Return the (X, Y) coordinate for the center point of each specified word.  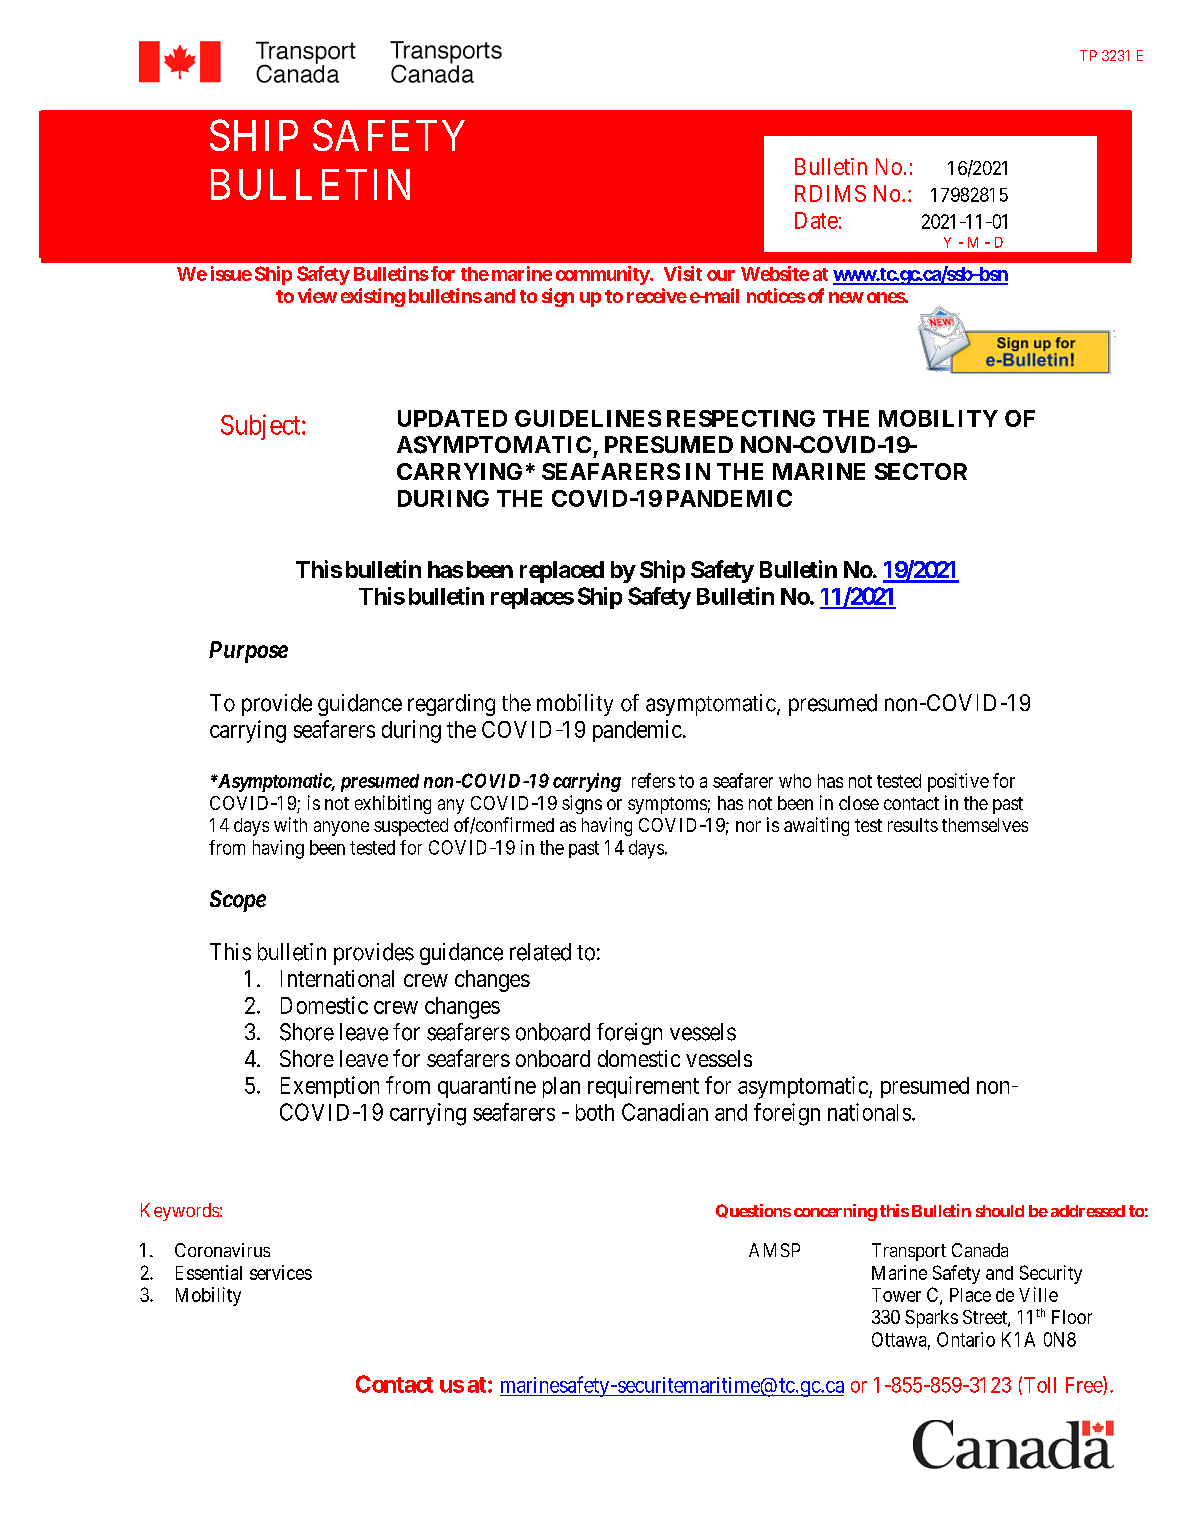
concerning (835, 1212)
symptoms (667, 805)
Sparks (931, 1319)
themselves (985, 825)
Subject (262, 427)
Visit (683, 273)
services (281, 1272)
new (846, 297)
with (290, 824)
